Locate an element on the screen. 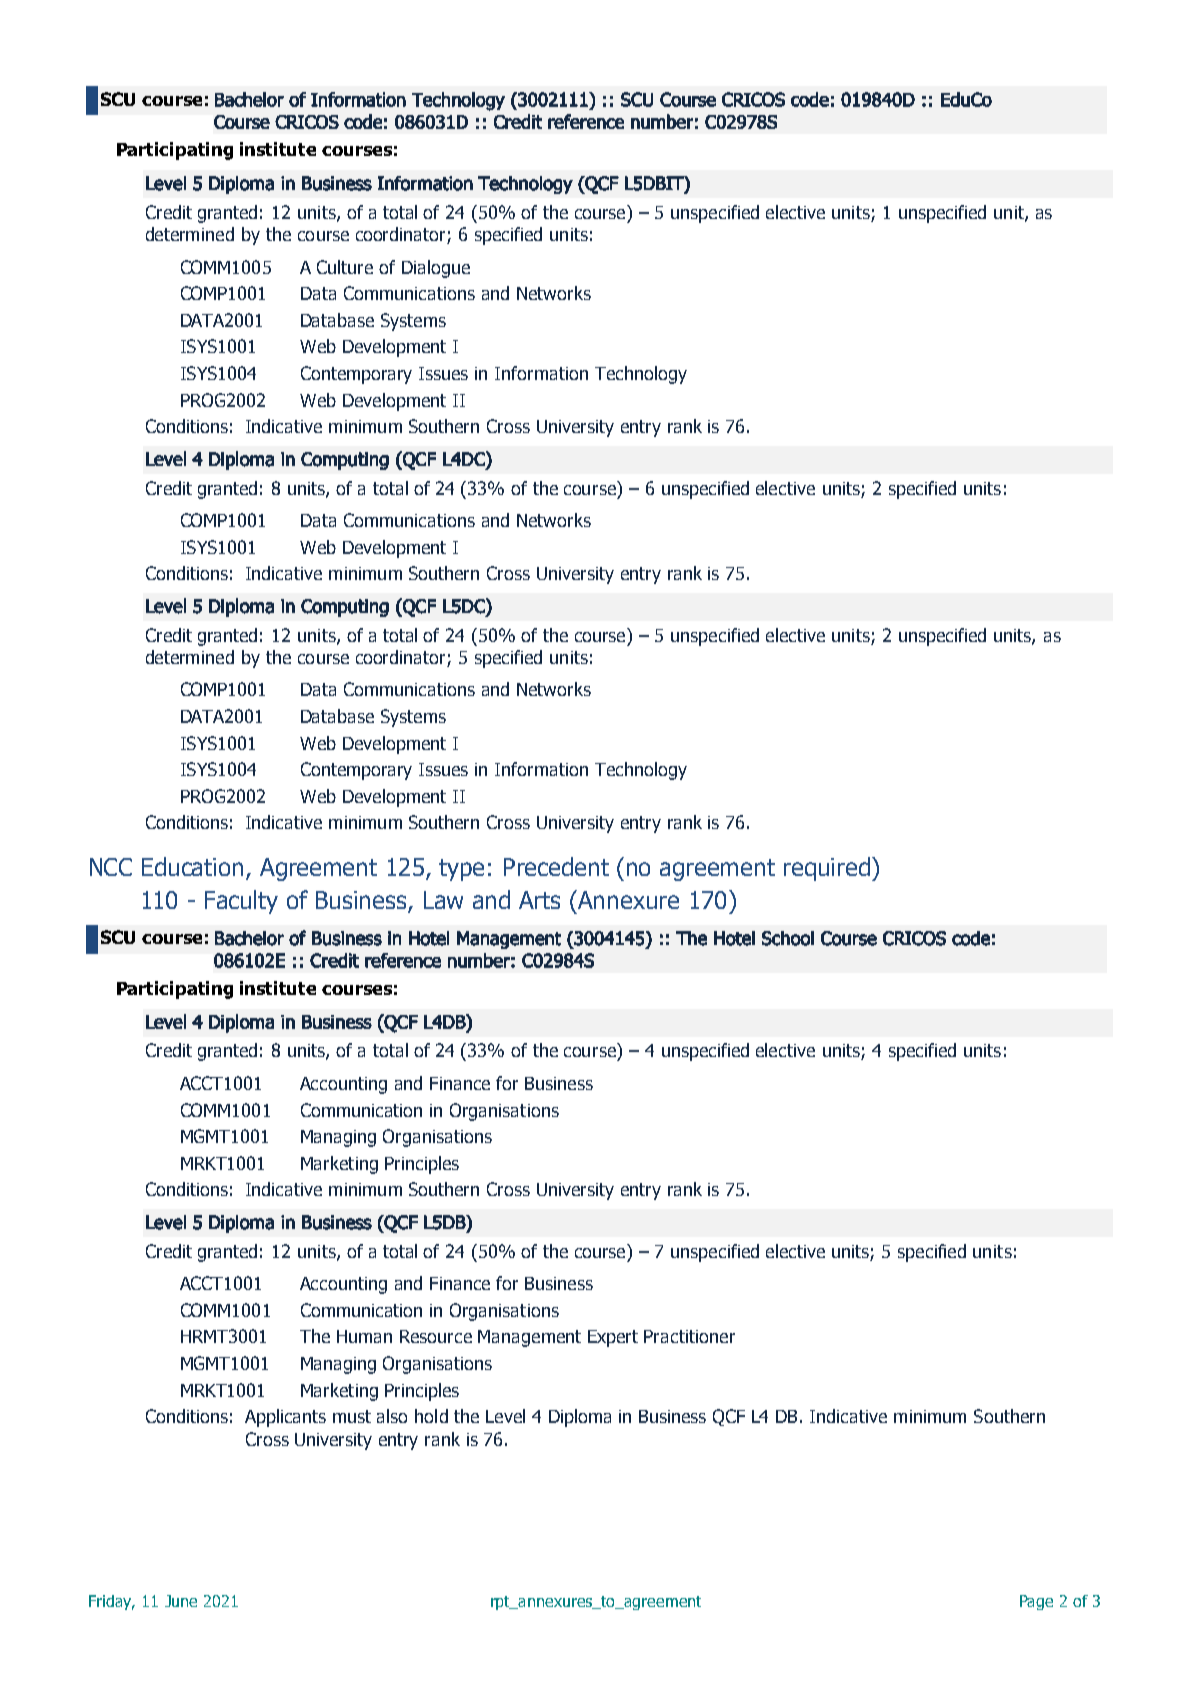 This screenshot has width=1204, height=1702. Culture is located at coordinates (345, 267).
